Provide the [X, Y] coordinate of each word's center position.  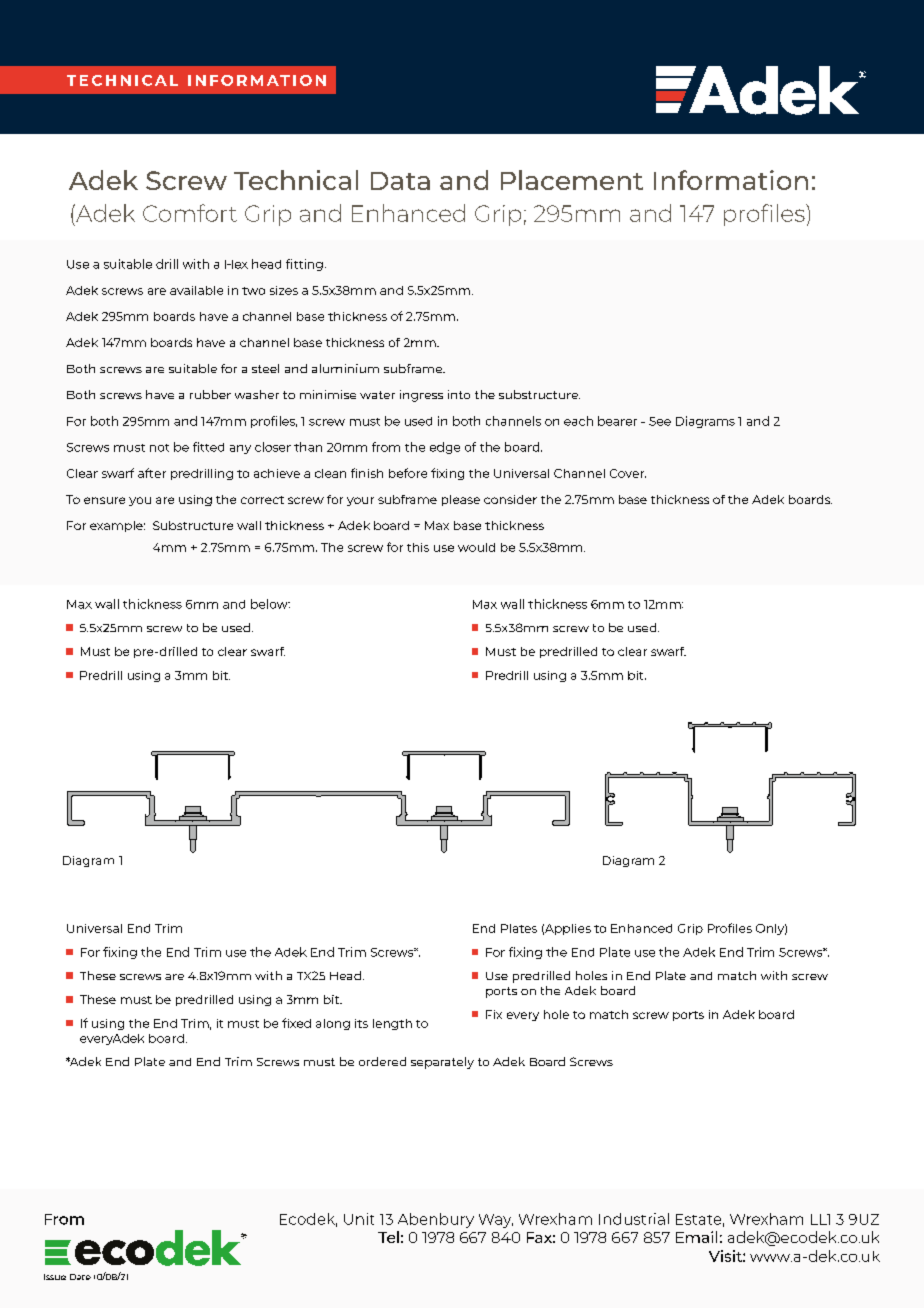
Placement [572, 180]
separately [442, 1063]
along [333, 1024]
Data [400, 181]
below [270, 604]
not [159, 448]
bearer [617, 421]
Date [80, 1277]
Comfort [190, 213]
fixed [296, 1023]
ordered [382, 1061]
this [418, 547]
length [392, 1024]
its [361, 1023]
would [476, 547]
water [377, 395]
